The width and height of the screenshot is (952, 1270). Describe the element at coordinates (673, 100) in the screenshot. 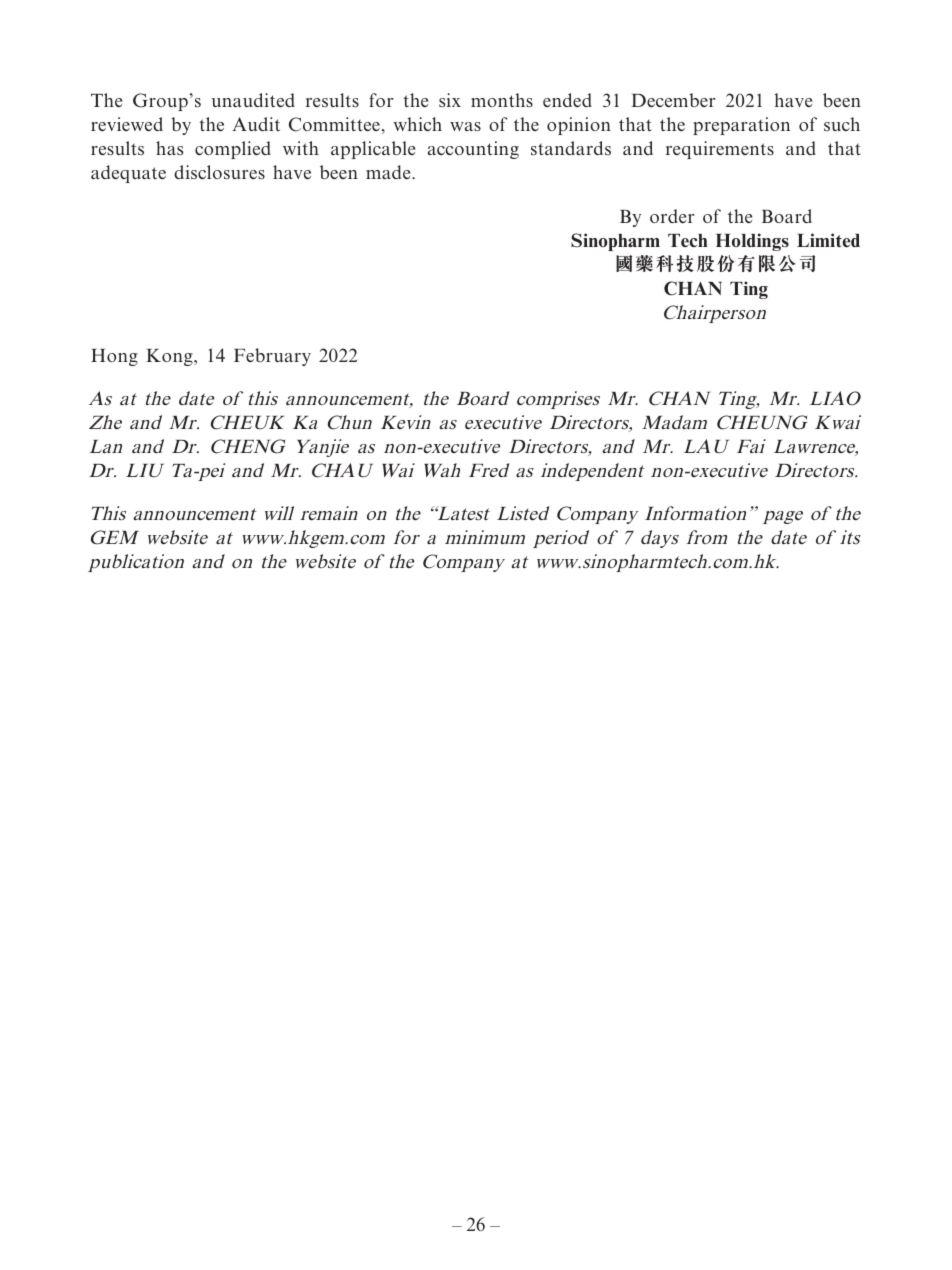

I see `December` at that location.
